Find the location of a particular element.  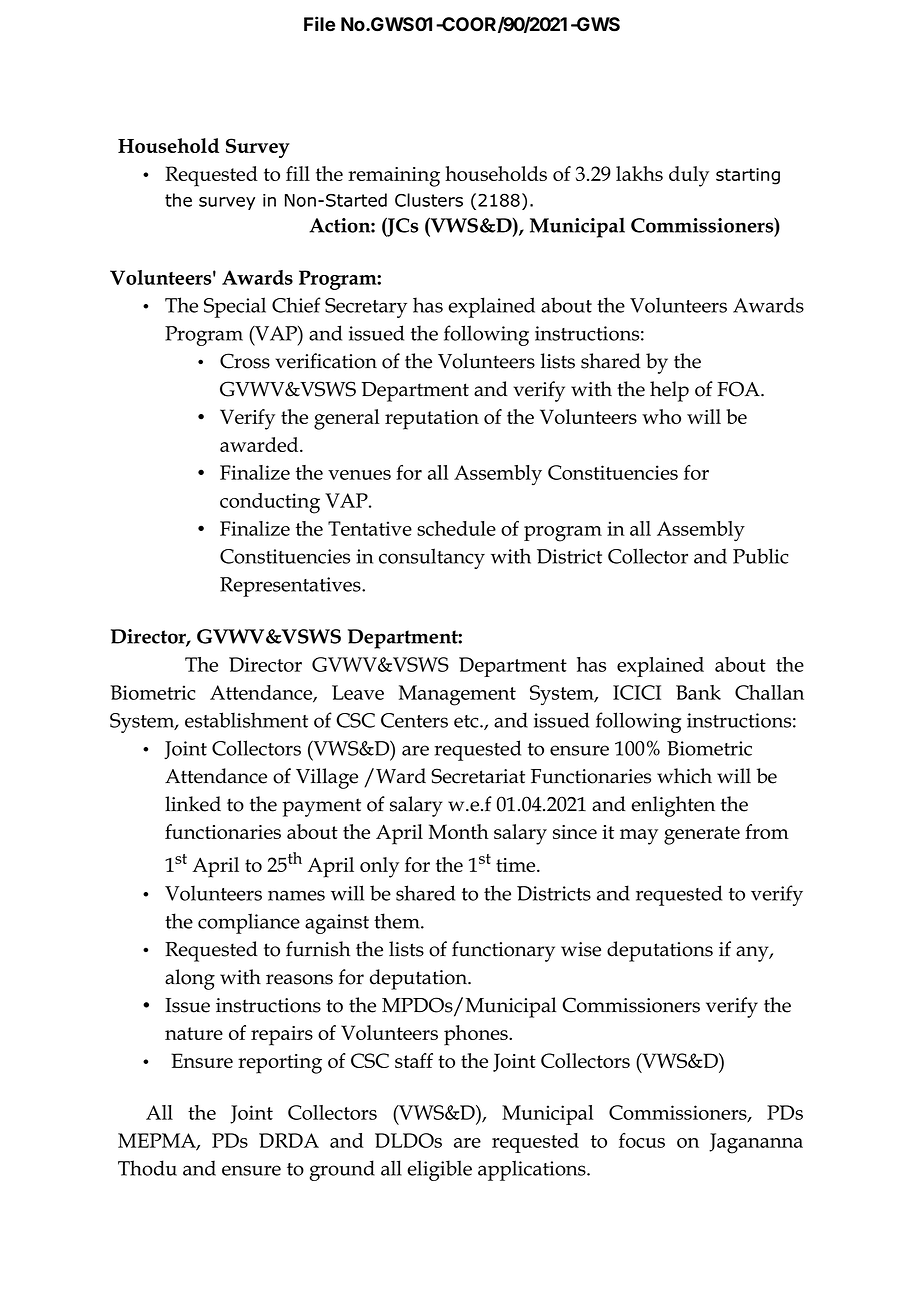

File is located at coordinates (319, 24).
